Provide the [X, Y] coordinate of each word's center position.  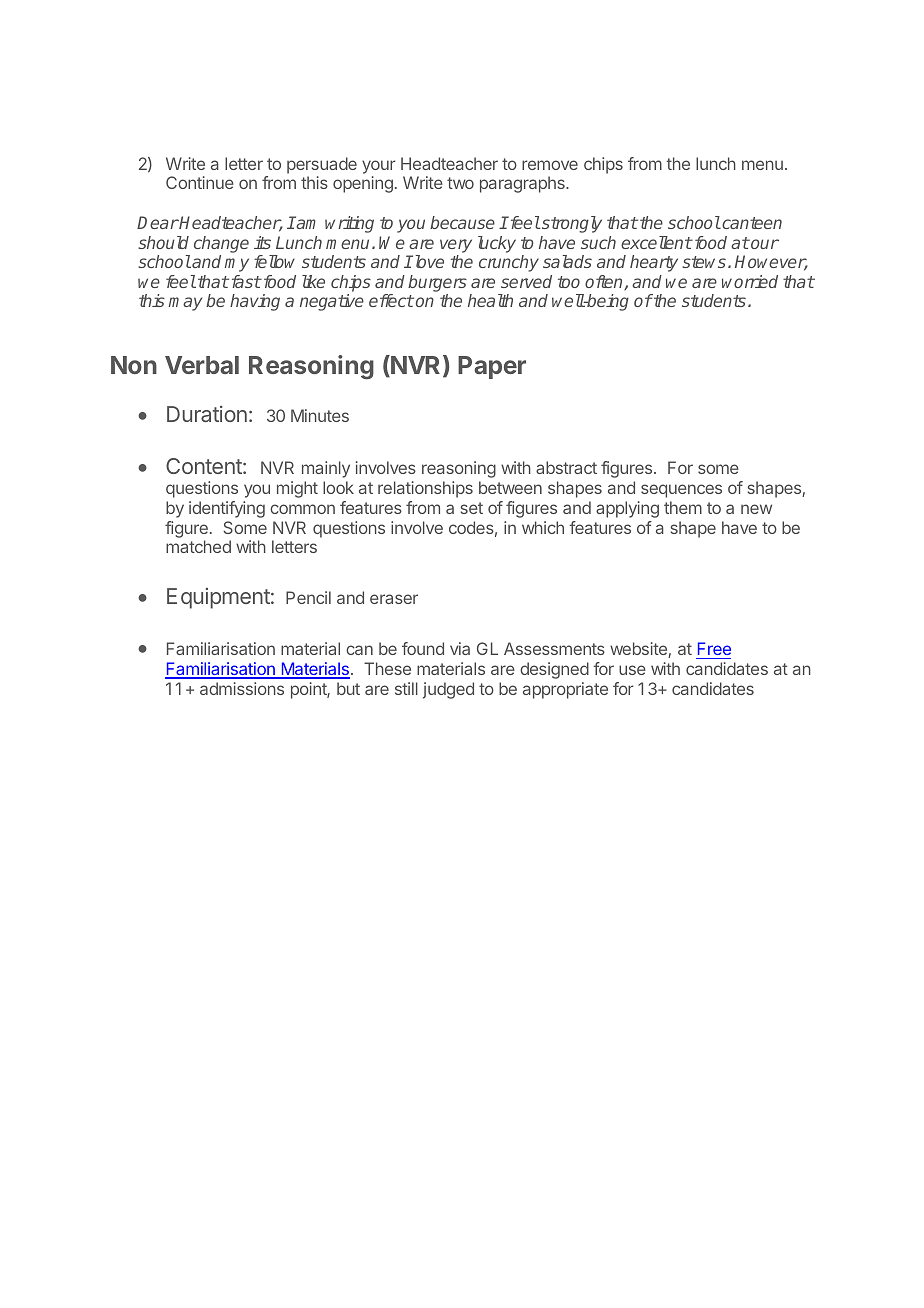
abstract [566, 467]
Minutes [320, 415]
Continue [200, 182]
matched [198, 546]
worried [750, 281]
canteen [751, 223]
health [490, 300]
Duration [207, 414]
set [472, 508]
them [683, 507]
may [185, 304]
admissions [242, 688]
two [460, 183]
